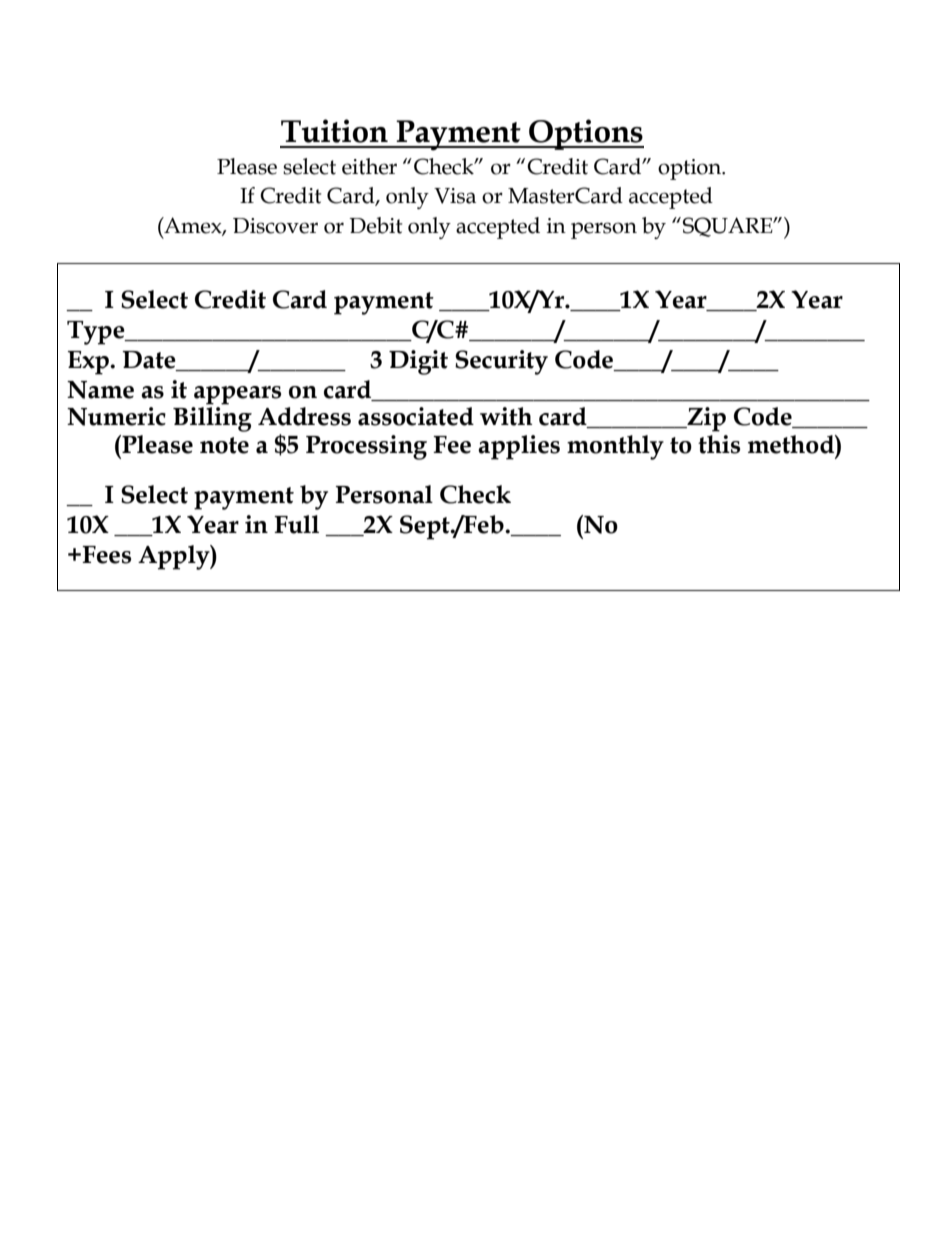  Describe the element at coordinates (375, 225) in the document. I see `Debit` at that location.
